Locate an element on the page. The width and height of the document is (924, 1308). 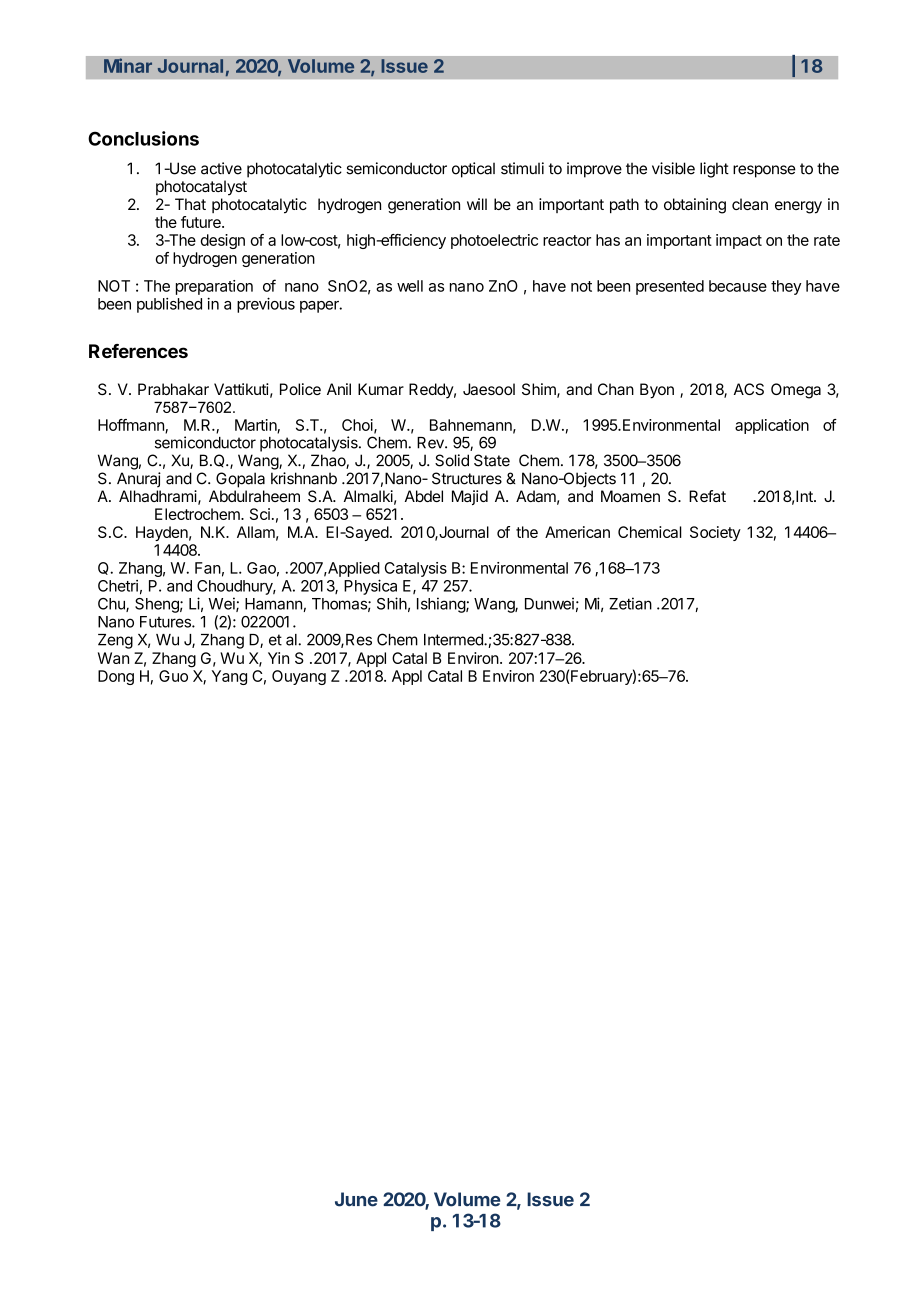
Yin is located at coordinates (278, 658).
